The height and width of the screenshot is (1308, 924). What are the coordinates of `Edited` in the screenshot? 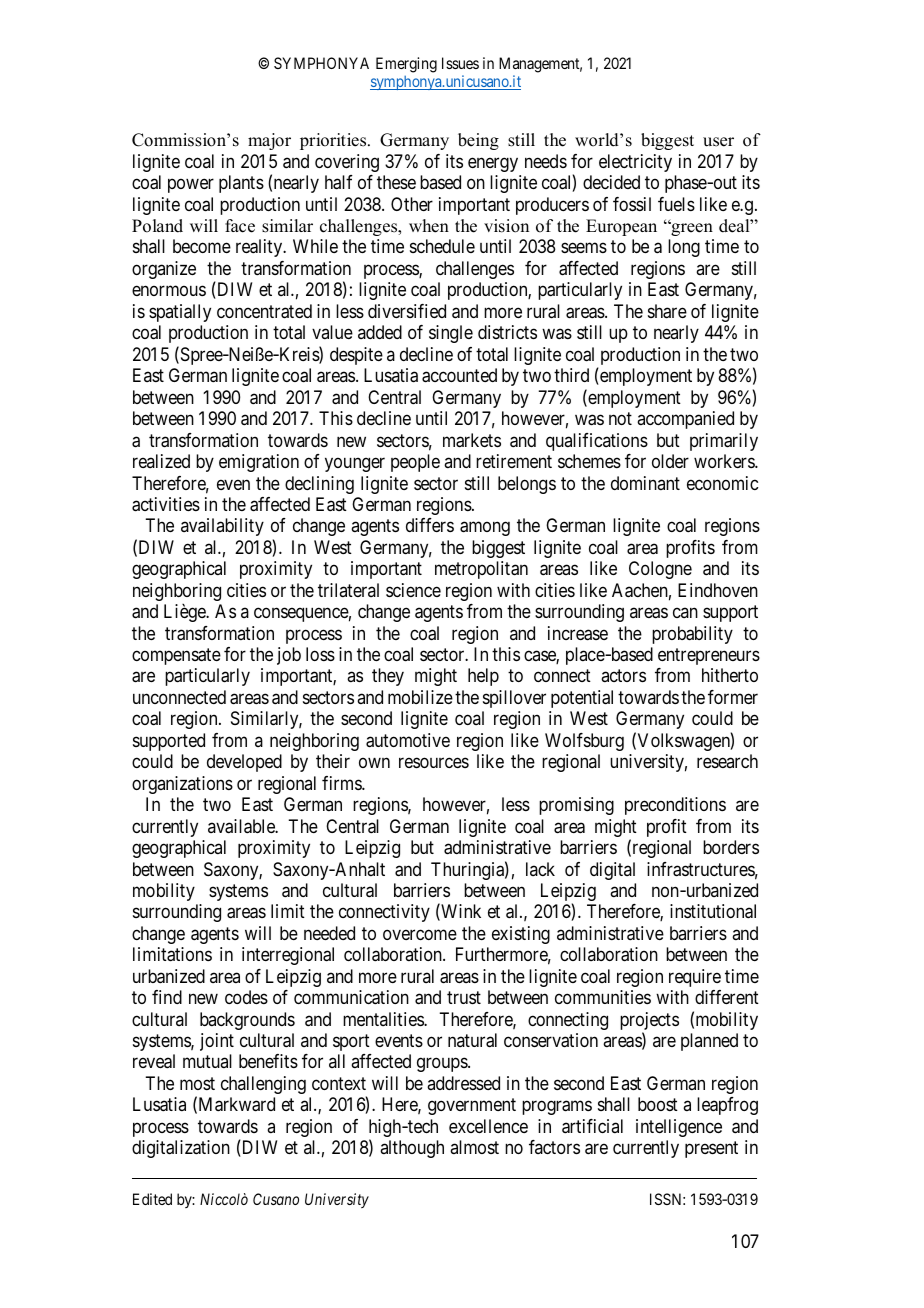 It's located at (152, 1199).
